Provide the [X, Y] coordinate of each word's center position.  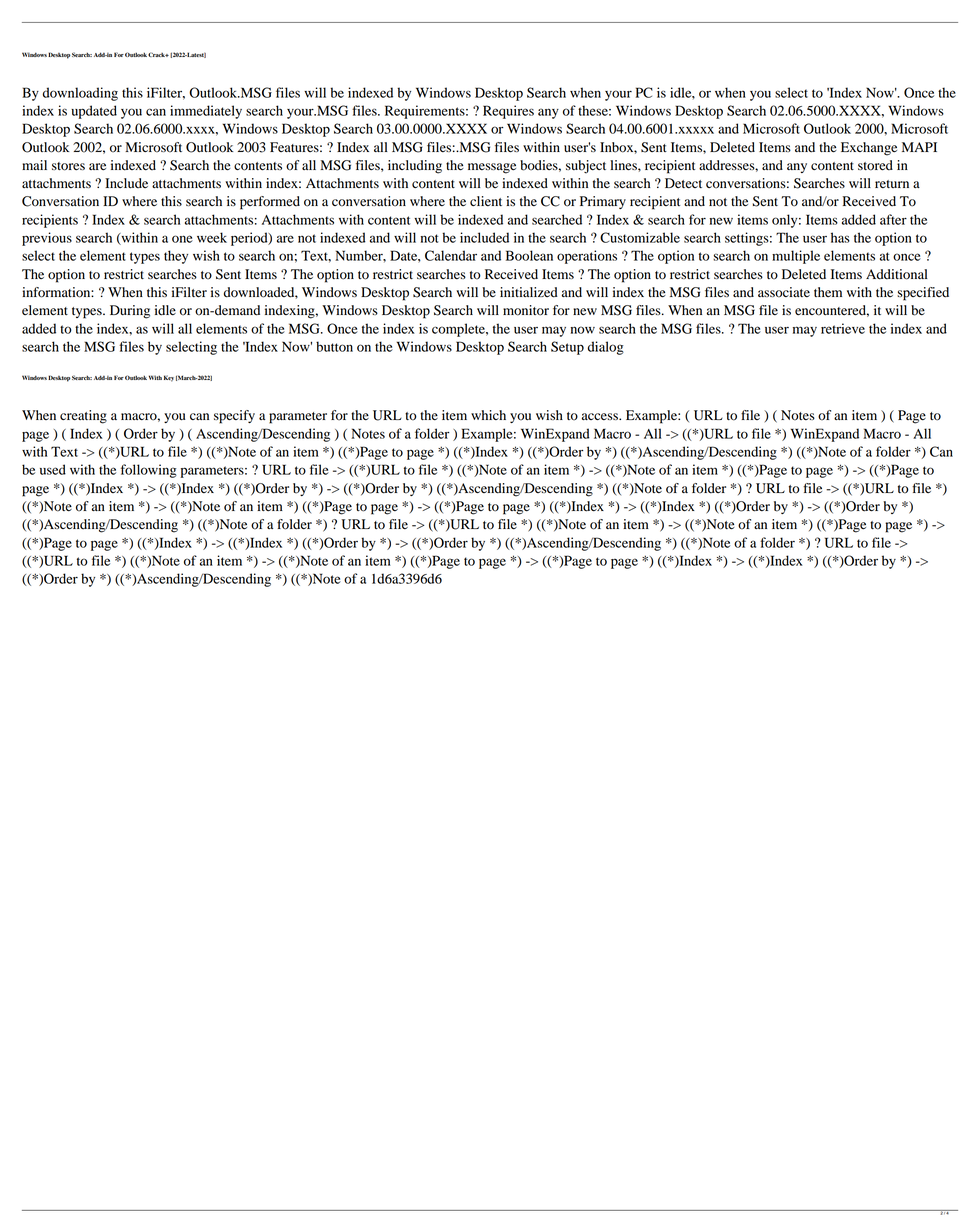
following [149, 471]
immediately [206, 112]
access [601, 416]
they [176, 257]
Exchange [869, 149]
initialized [529, 292]
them [828, 292]
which [488, 415]
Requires [508, 112]
